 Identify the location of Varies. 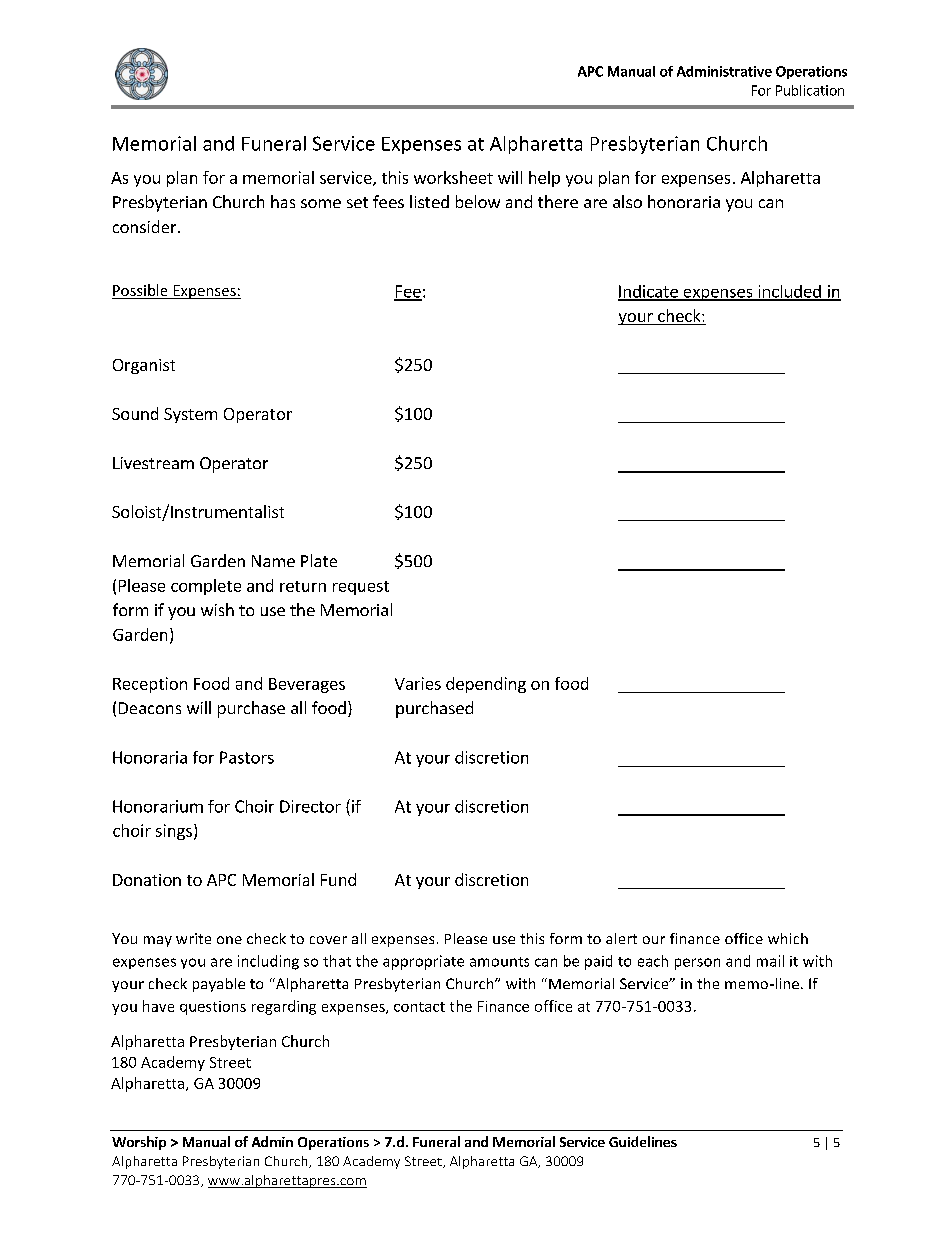
(418, 683).
